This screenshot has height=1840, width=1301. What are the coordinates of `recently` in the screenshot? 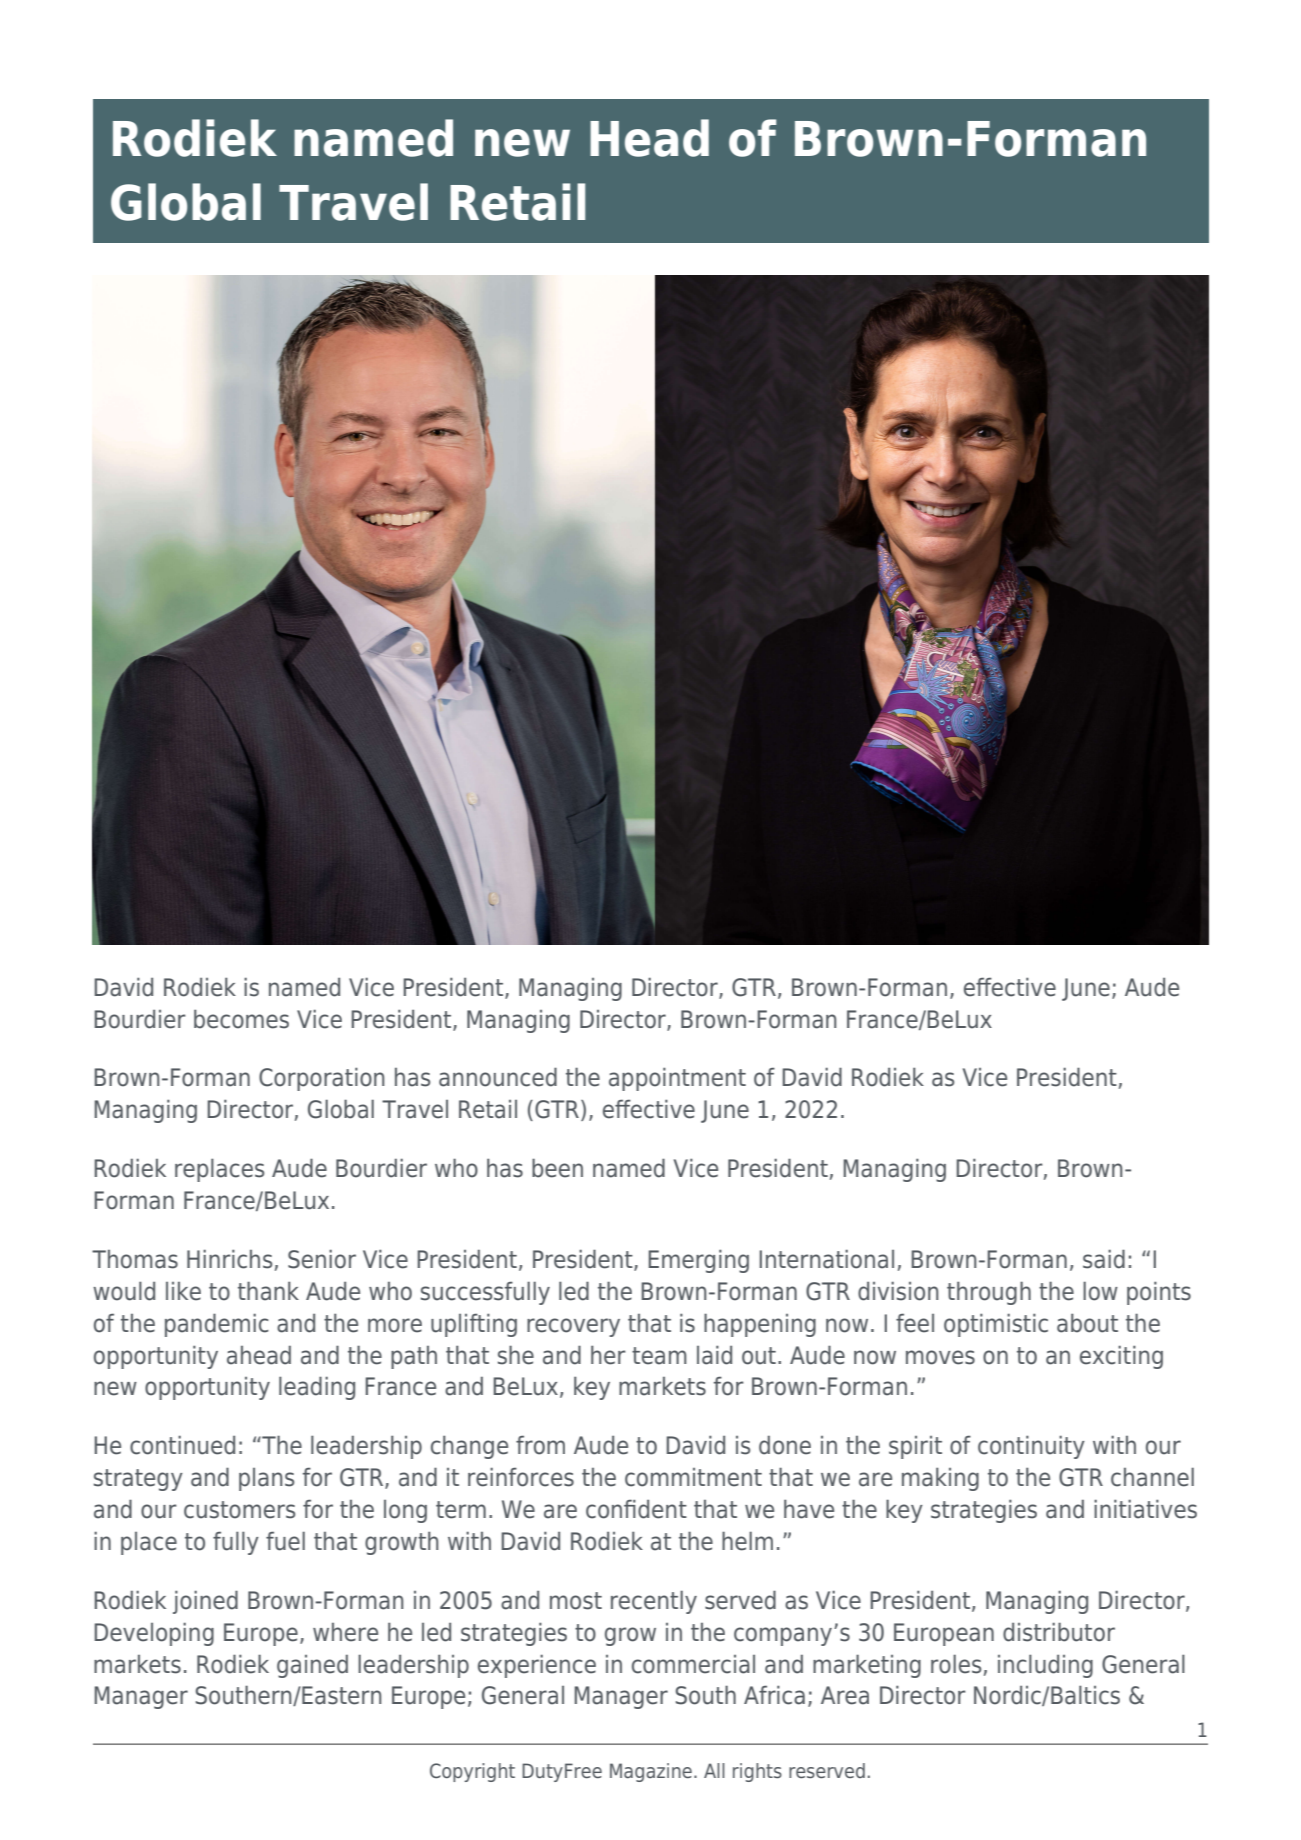 It's located at (654, 1602).
